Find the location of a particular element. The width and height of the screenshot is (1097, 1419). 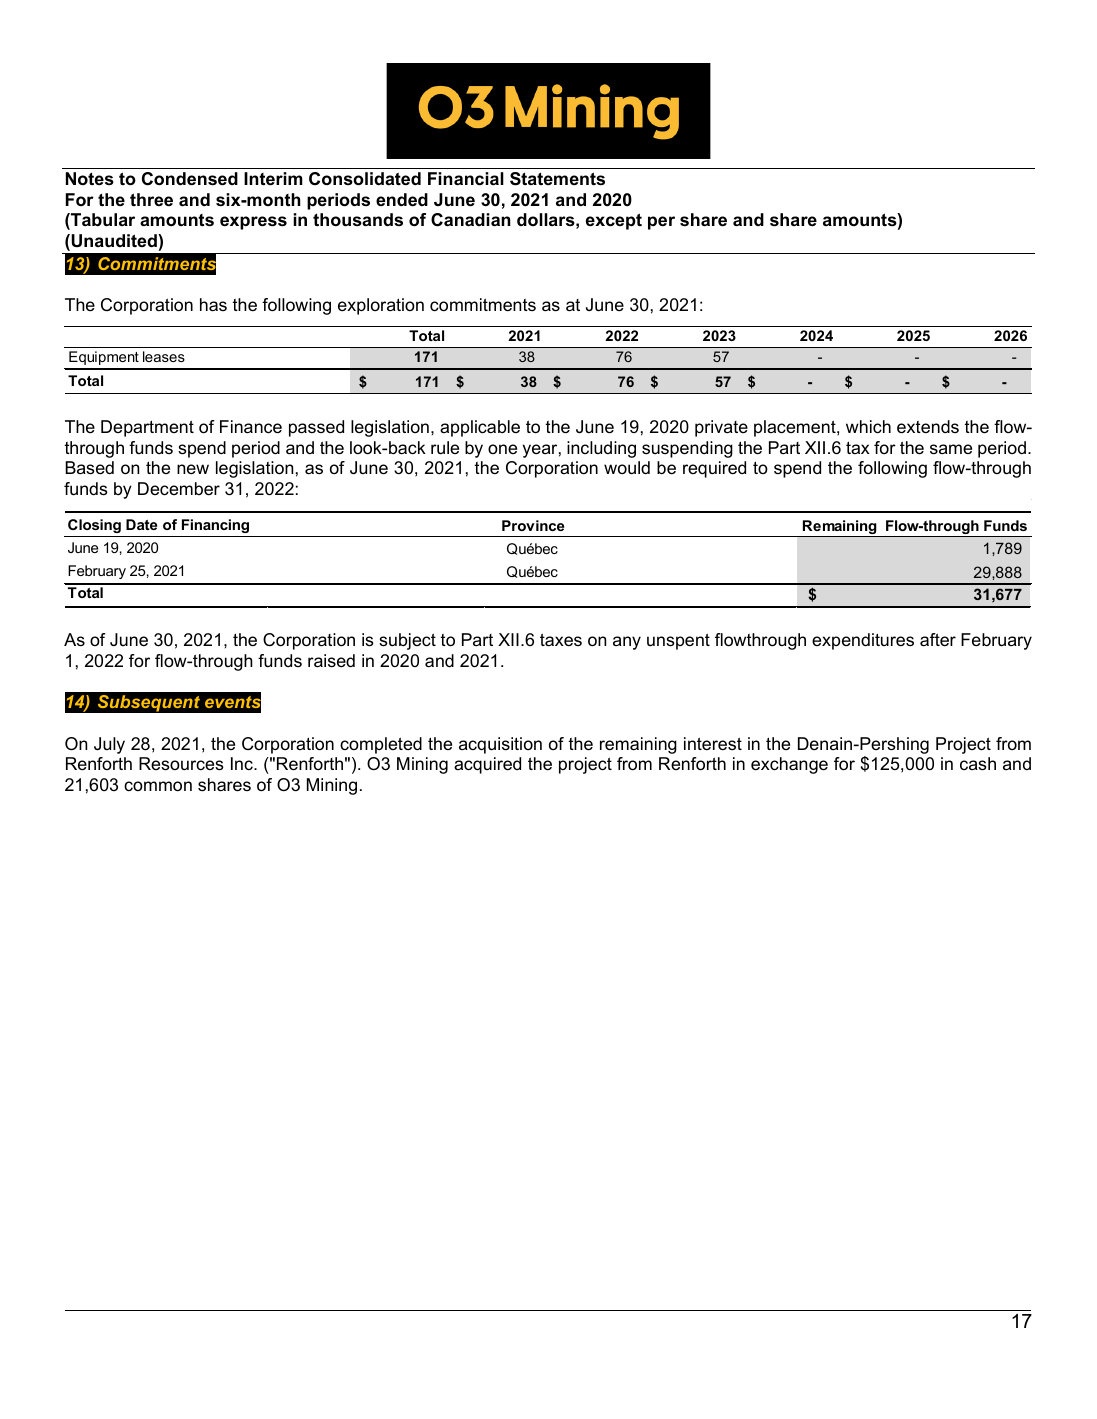

three is located at coordinates (151, 199).
